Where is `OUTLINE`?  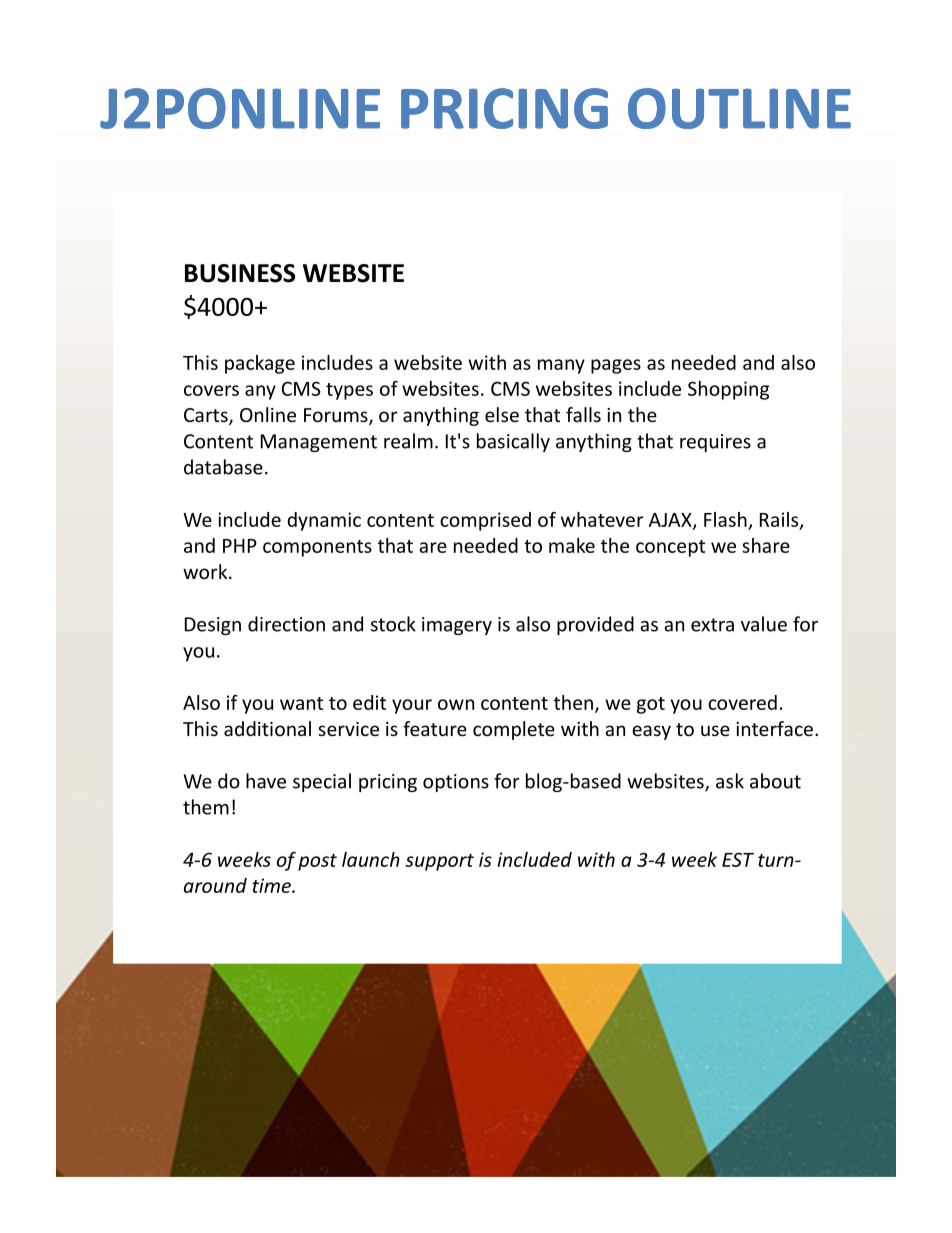
OUTLINE is located at coordinates (739, 108).
